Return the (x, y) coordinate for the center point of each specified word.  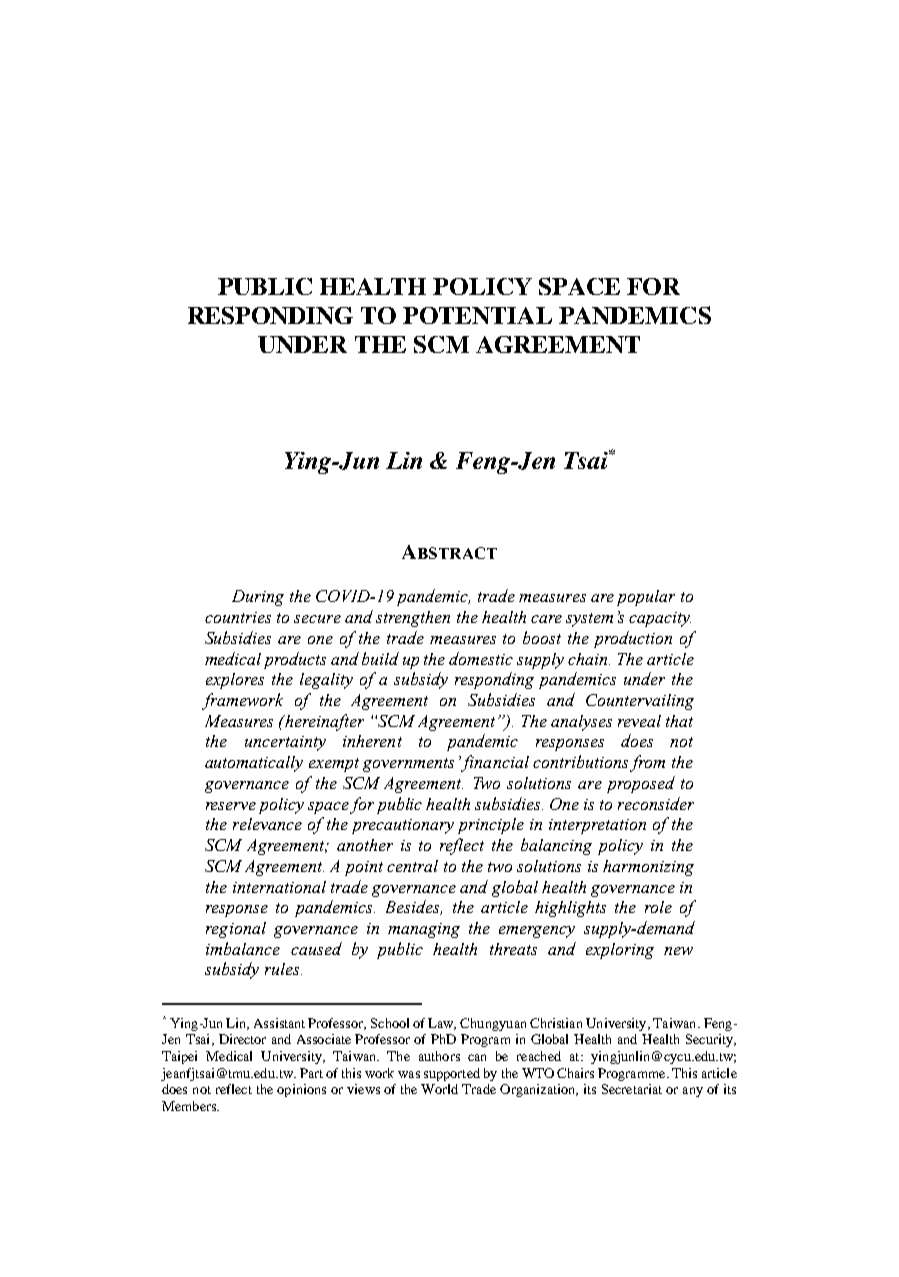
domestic (481, 658)
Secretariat (632, 1089)
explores (235, 681)
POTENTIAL (477, 315)
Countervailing (640, 702)
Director (242, 1039)
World (439, 1089)
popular (646, 598)
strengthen (413, 619)
